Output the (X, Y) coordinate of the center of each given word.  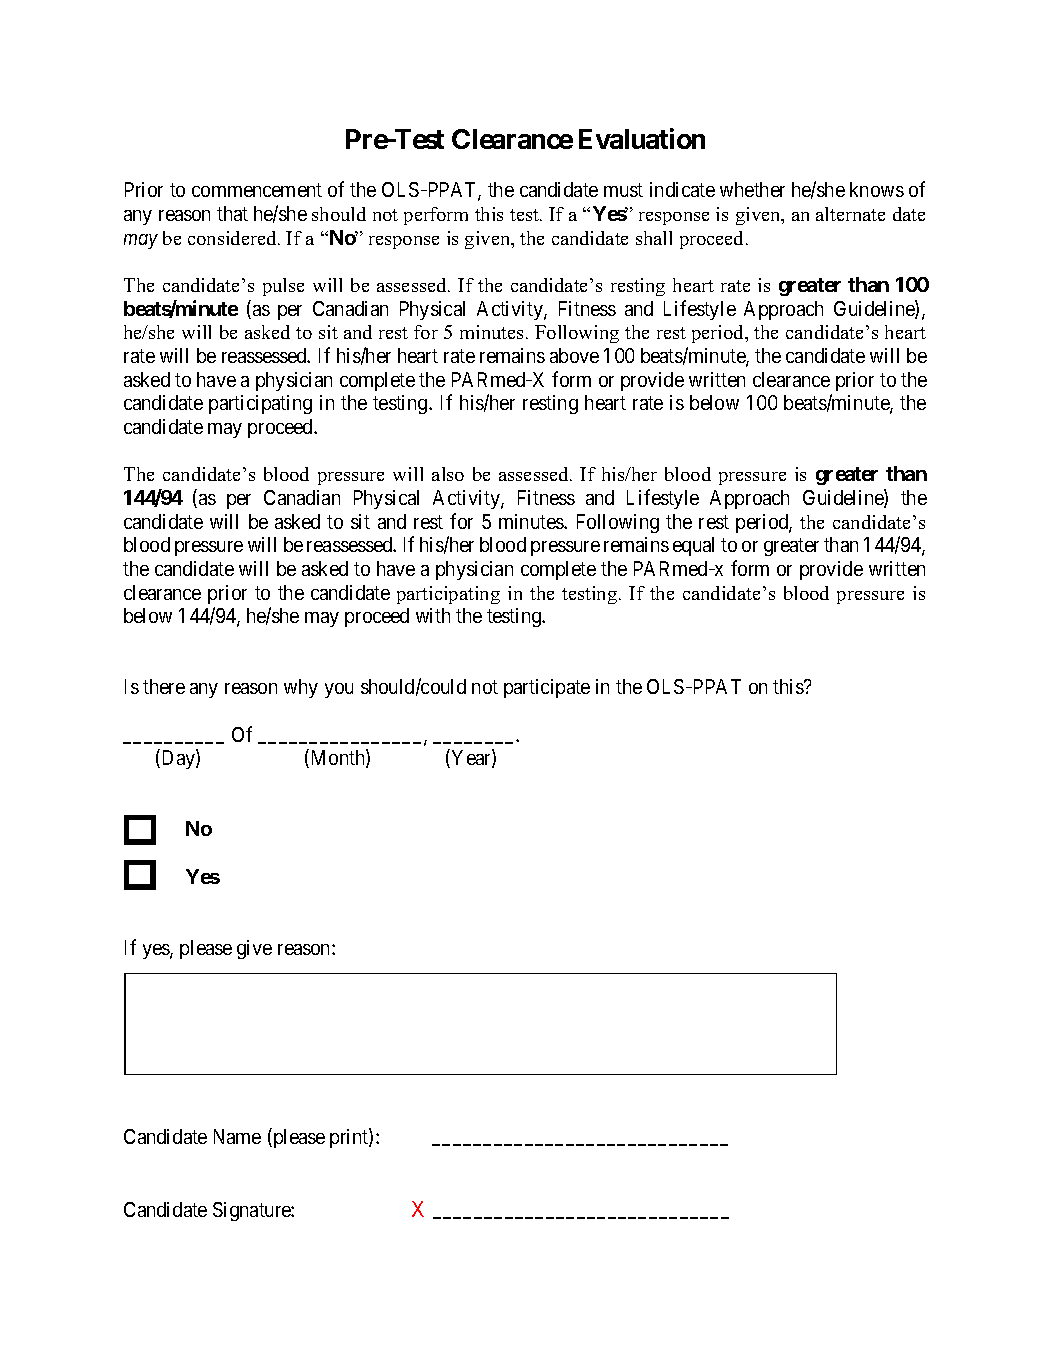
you (339, 690)
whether (752, 189)
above (574, 355)
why (301, 688)
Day (178, 759)
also (448, 474)
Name (237, 1136)
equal (693, 546)
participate (547, 688)
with (433, 615)
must (623, 190)
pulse (283, 287)
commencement (257, 190)
